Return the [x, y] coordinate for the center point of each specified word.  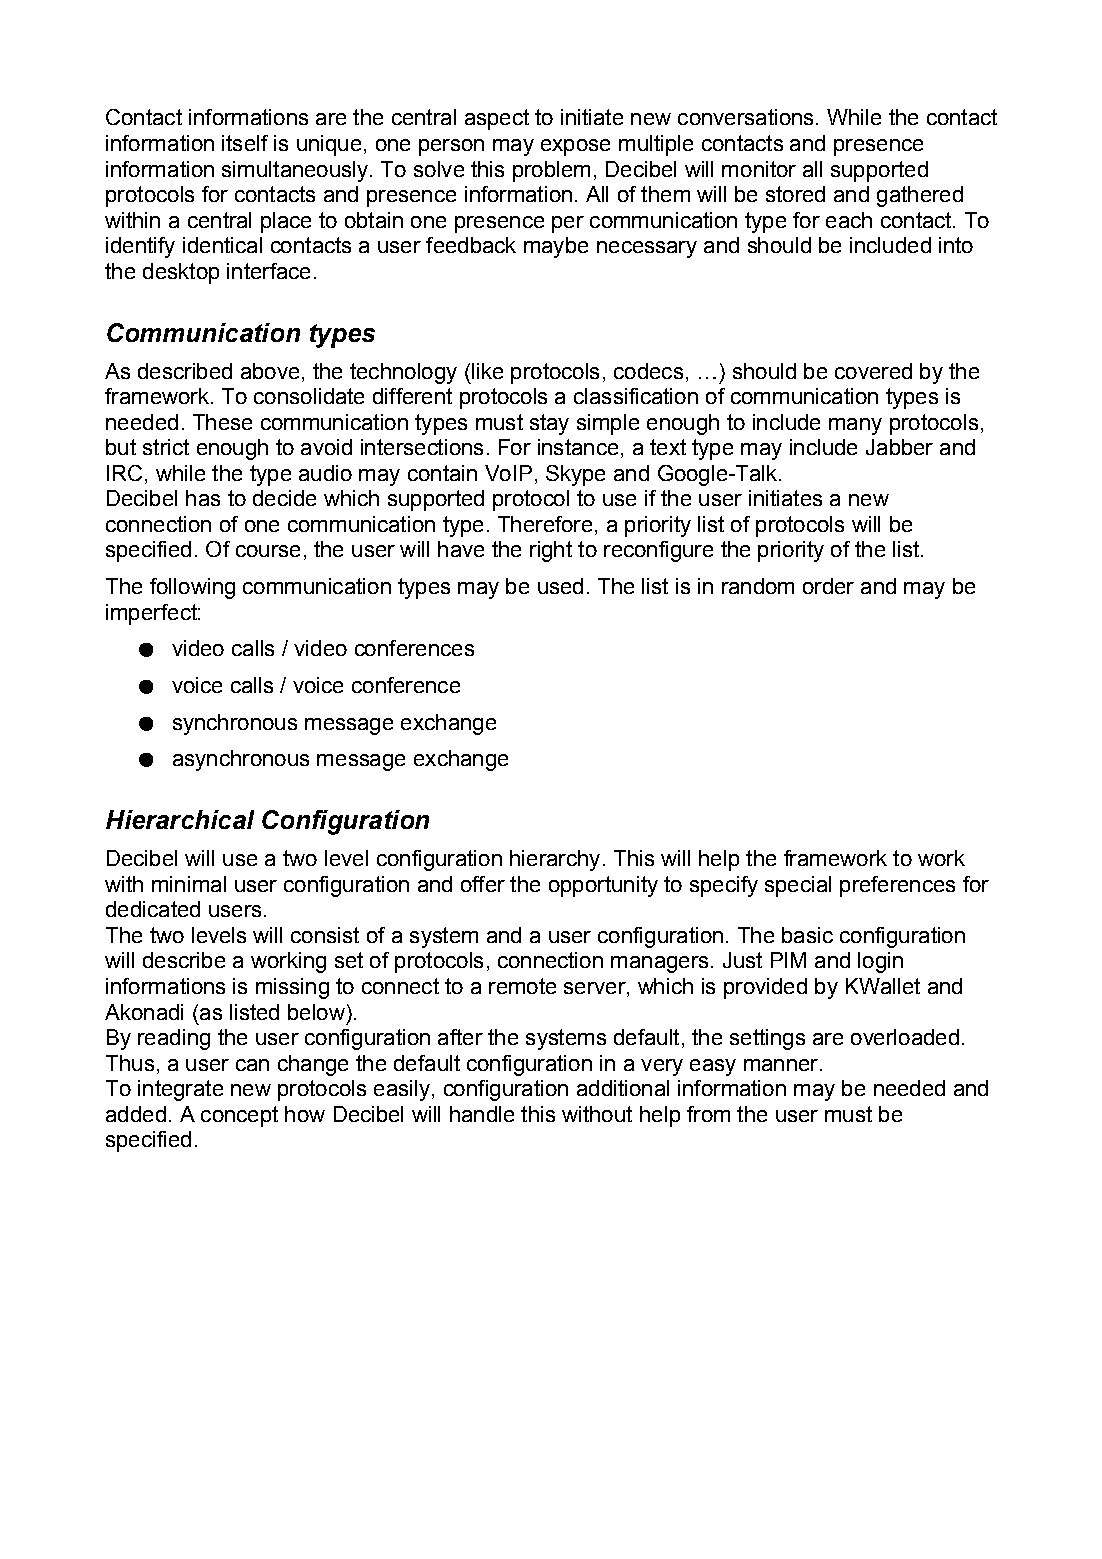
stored [795, 194]
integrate [180, 1090]
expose [575, 147]
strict [166, 447]
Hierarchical [180, 819]
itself [245, 143]
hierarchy [555, 860]
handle [482, 1114]
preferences [897, 886]
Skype [575, 475]
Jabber [899, 447]
